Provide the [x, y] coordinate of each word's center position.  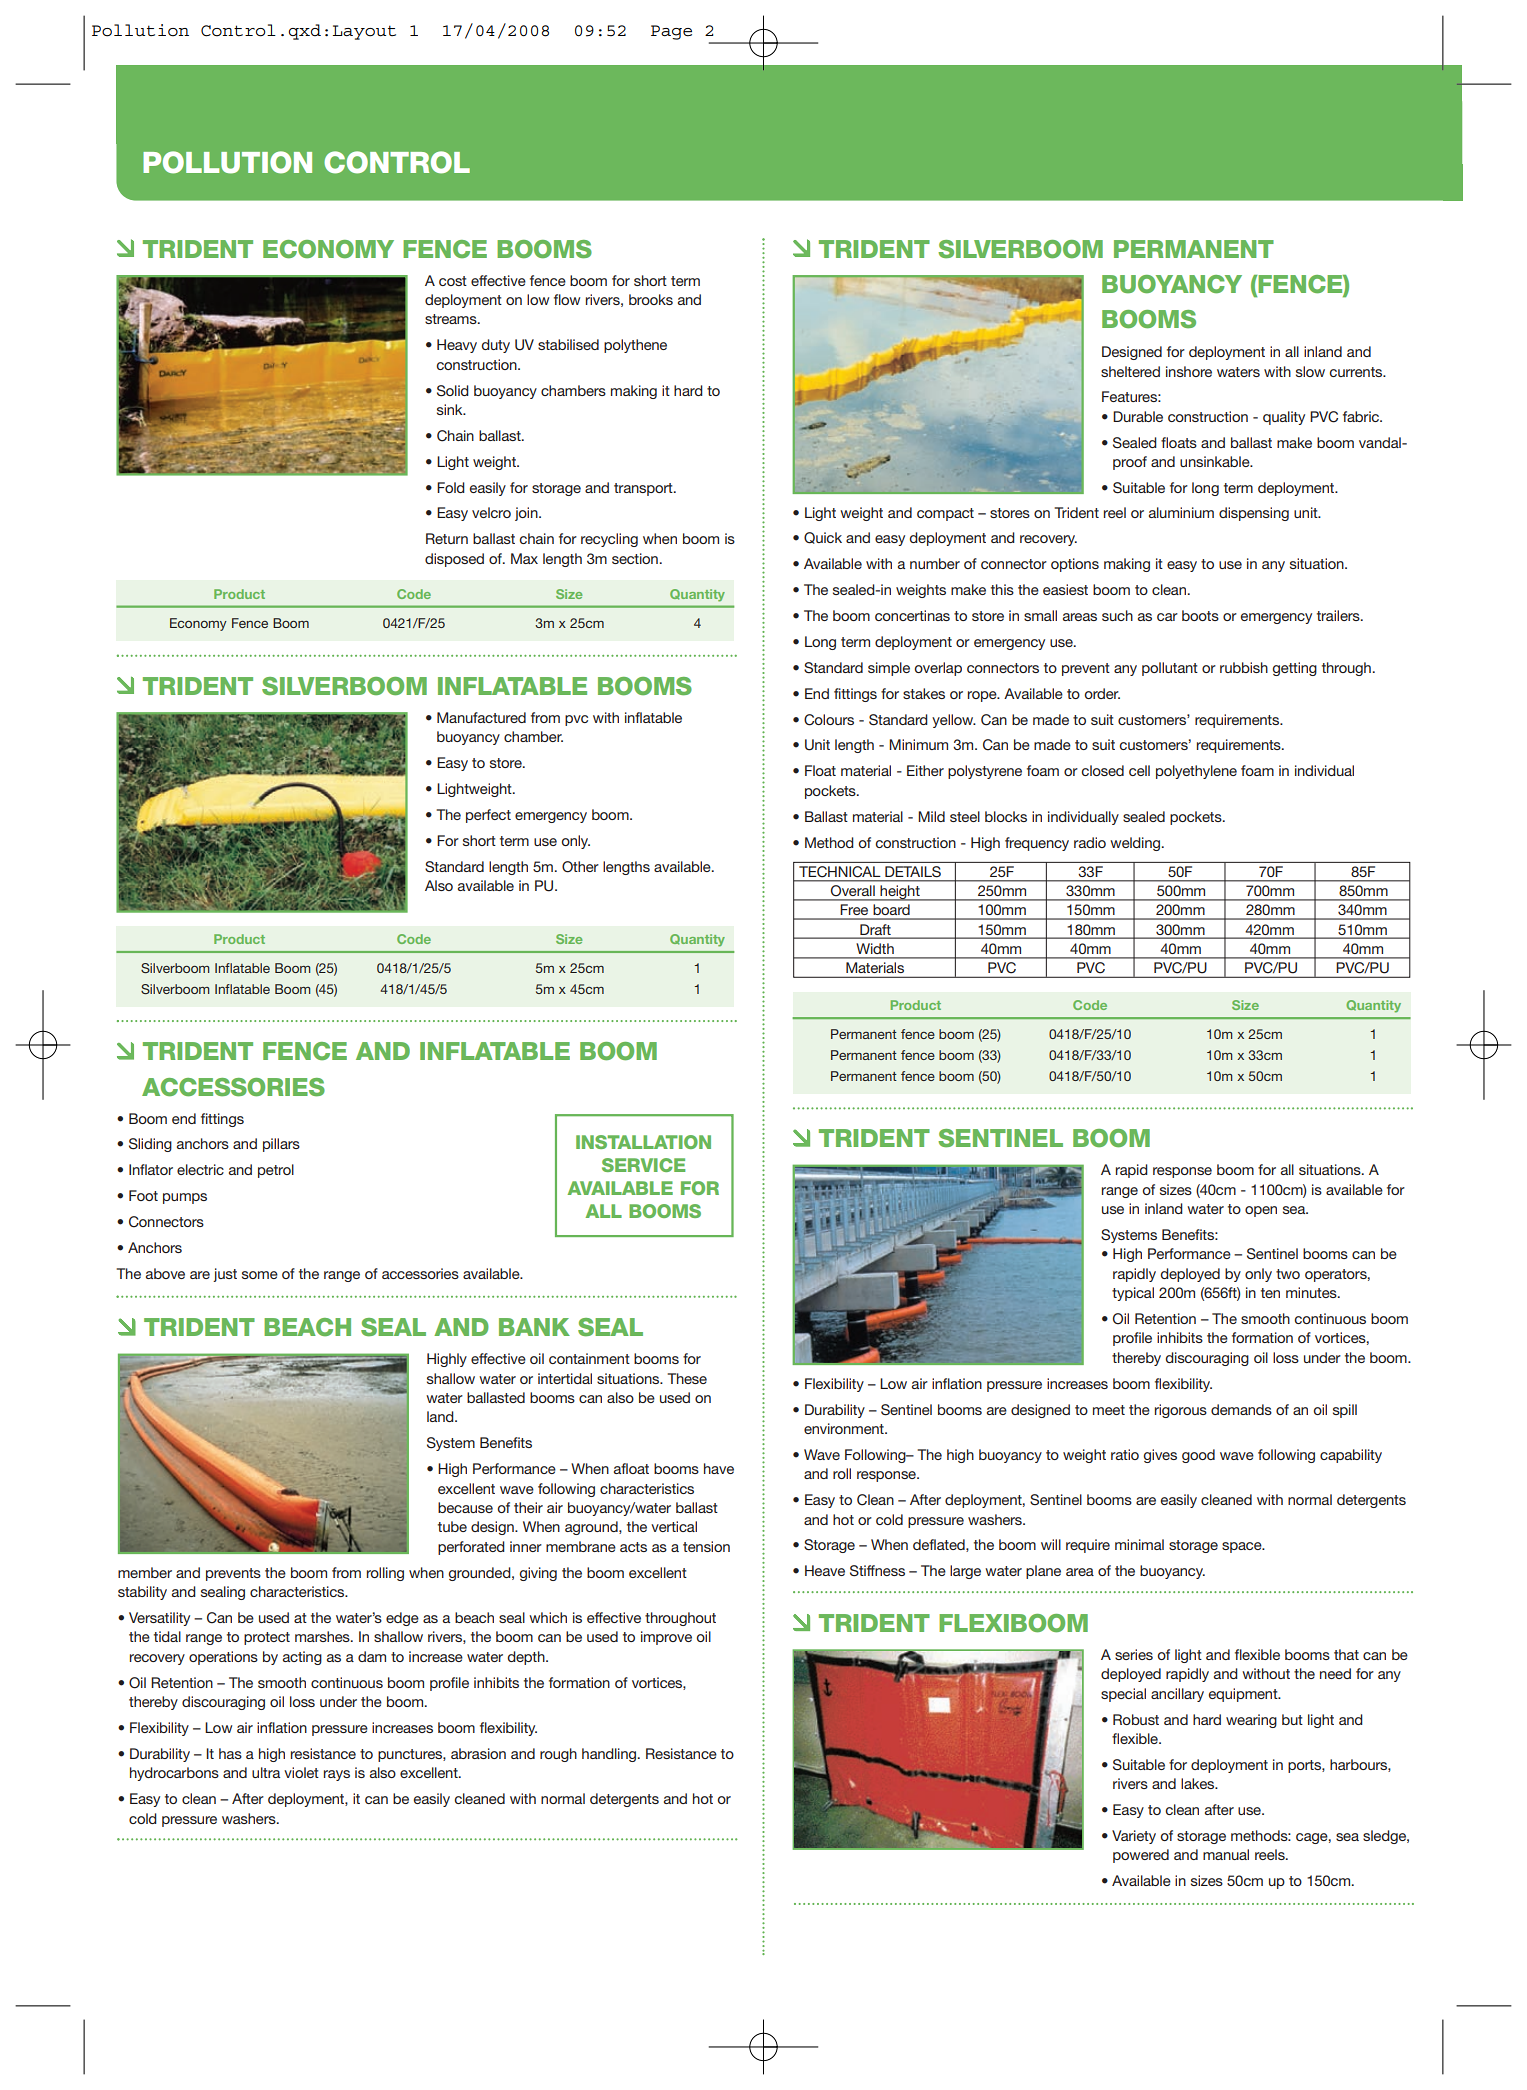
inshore [1189, 371]
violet [301, 1772]
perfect [488, 816]
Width [875, 948]
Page [671, 32]
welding [1136, 844]
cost [453, 281]
